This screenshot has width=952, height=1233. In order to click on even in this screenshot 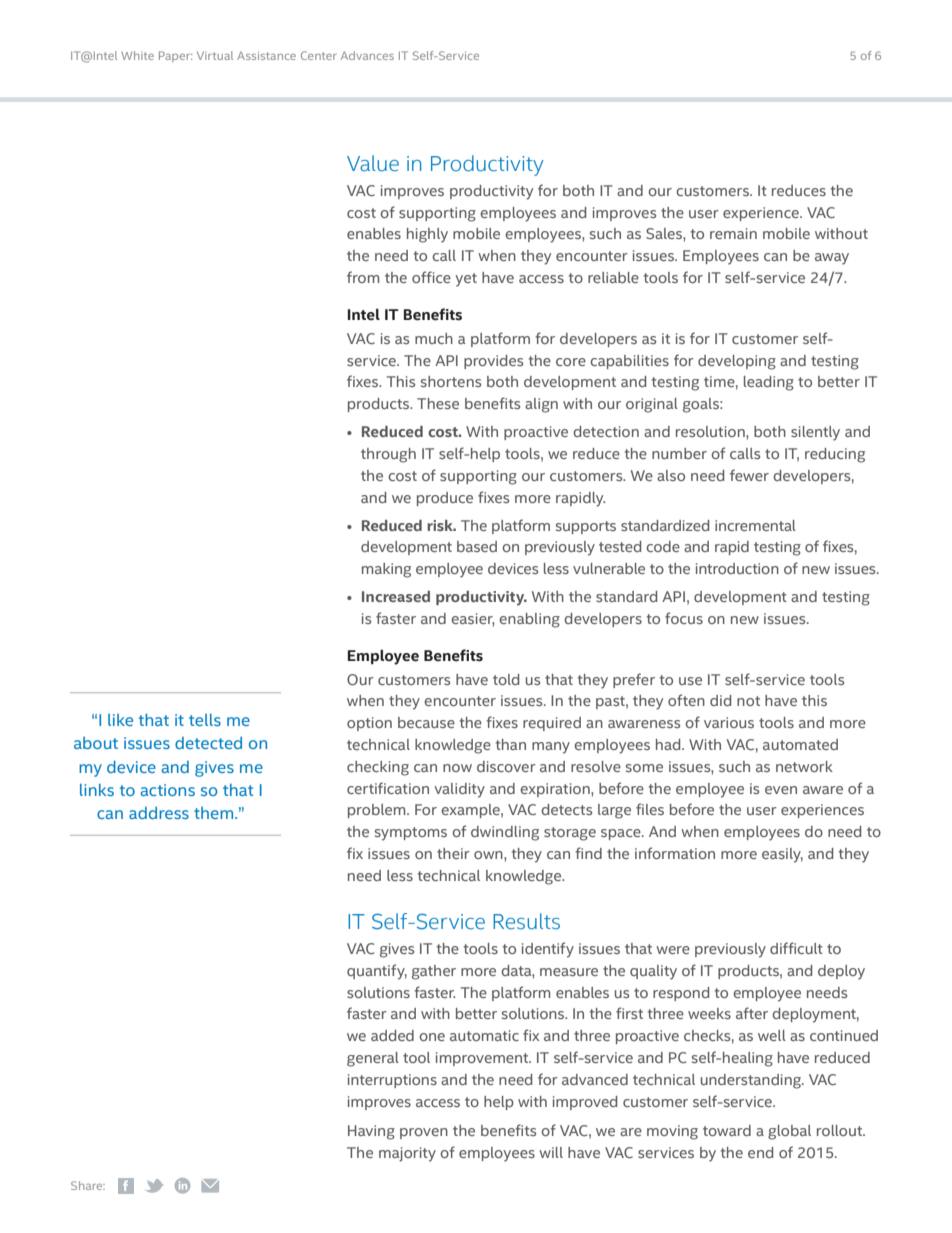, I will do `click(781, 790)`.
